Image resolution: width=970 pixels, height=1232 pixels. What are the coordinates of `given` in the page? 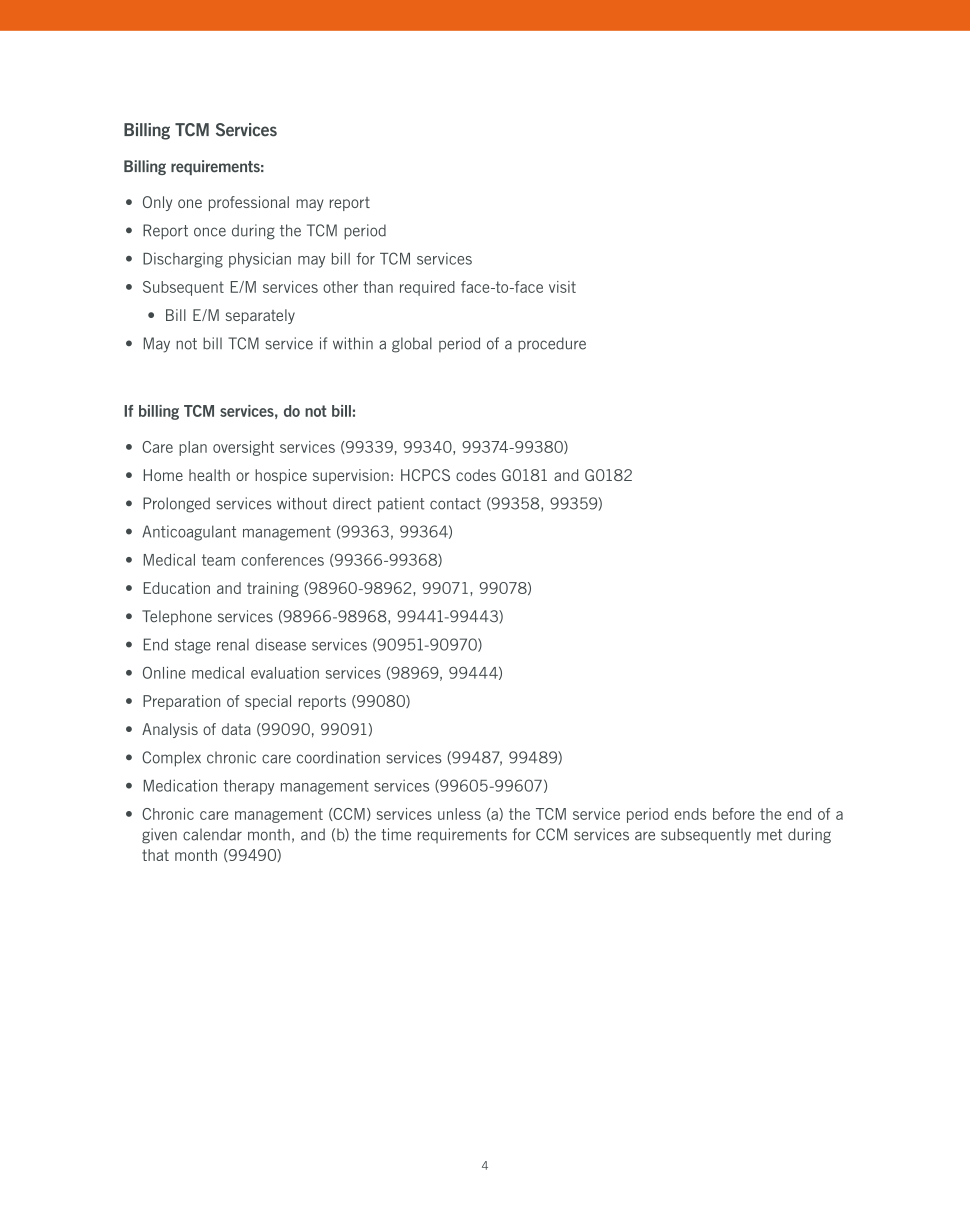 It's located at (159, 836).
